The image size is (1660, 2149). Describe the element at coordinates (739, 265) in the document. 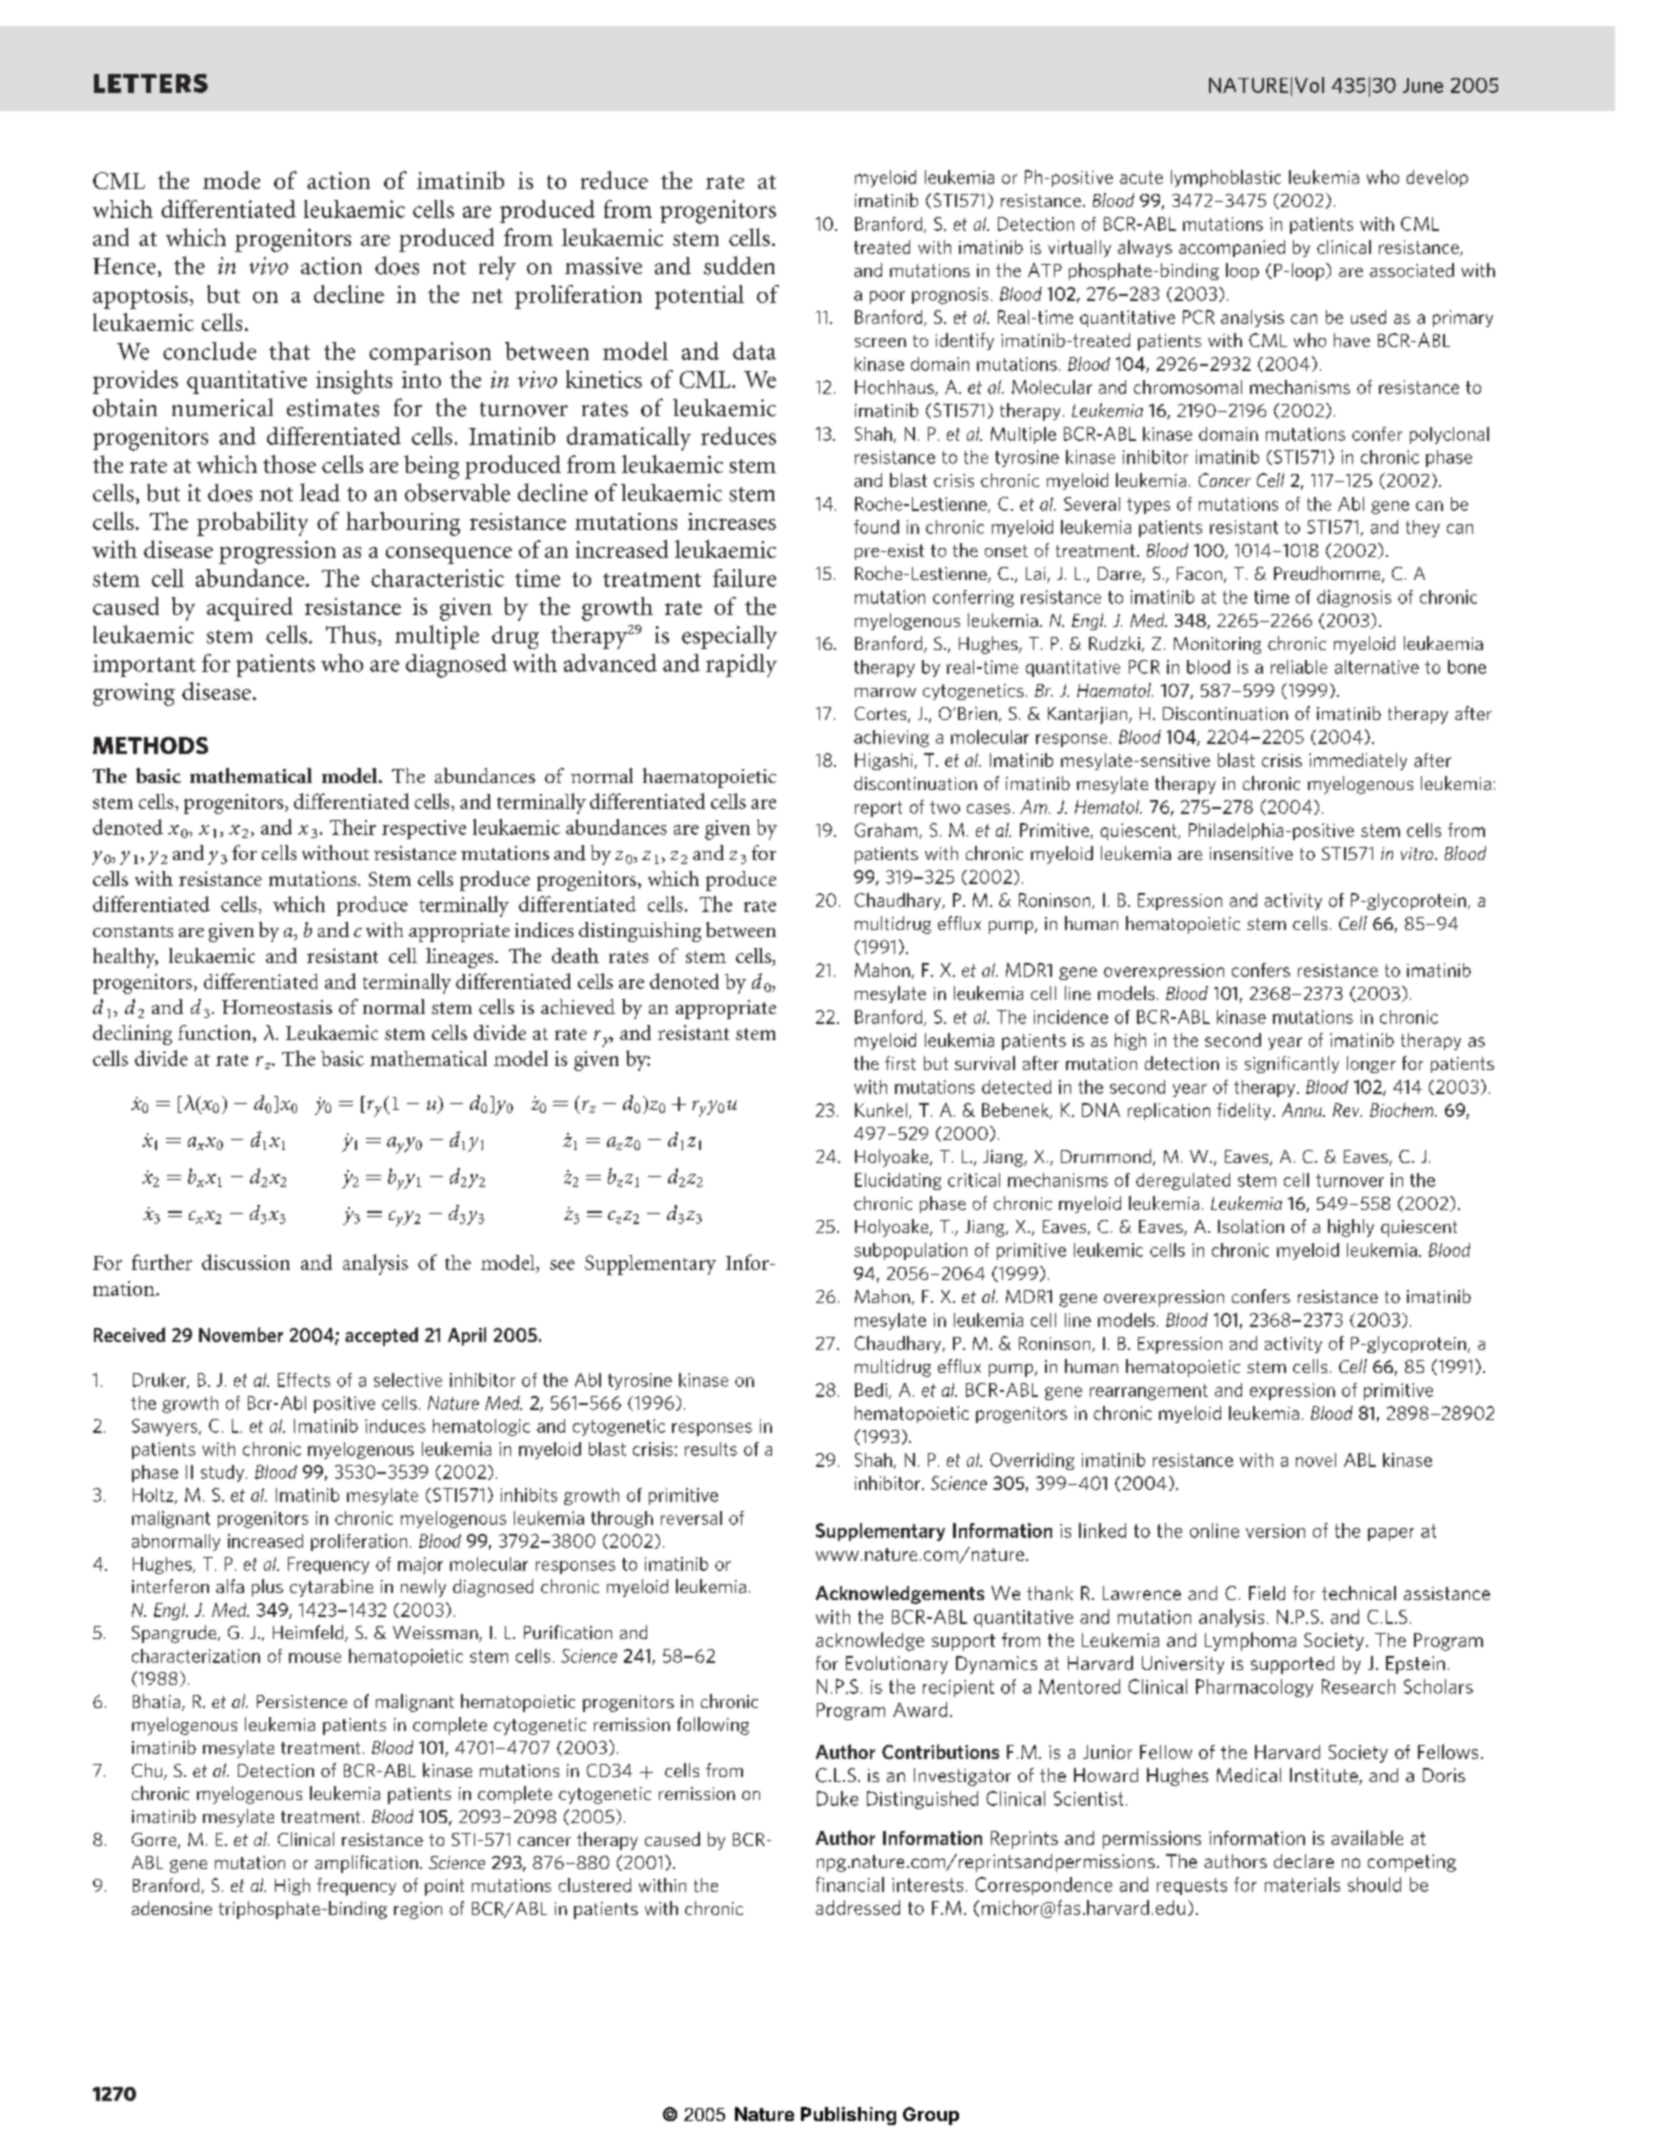

I see `sudden` at that location.
